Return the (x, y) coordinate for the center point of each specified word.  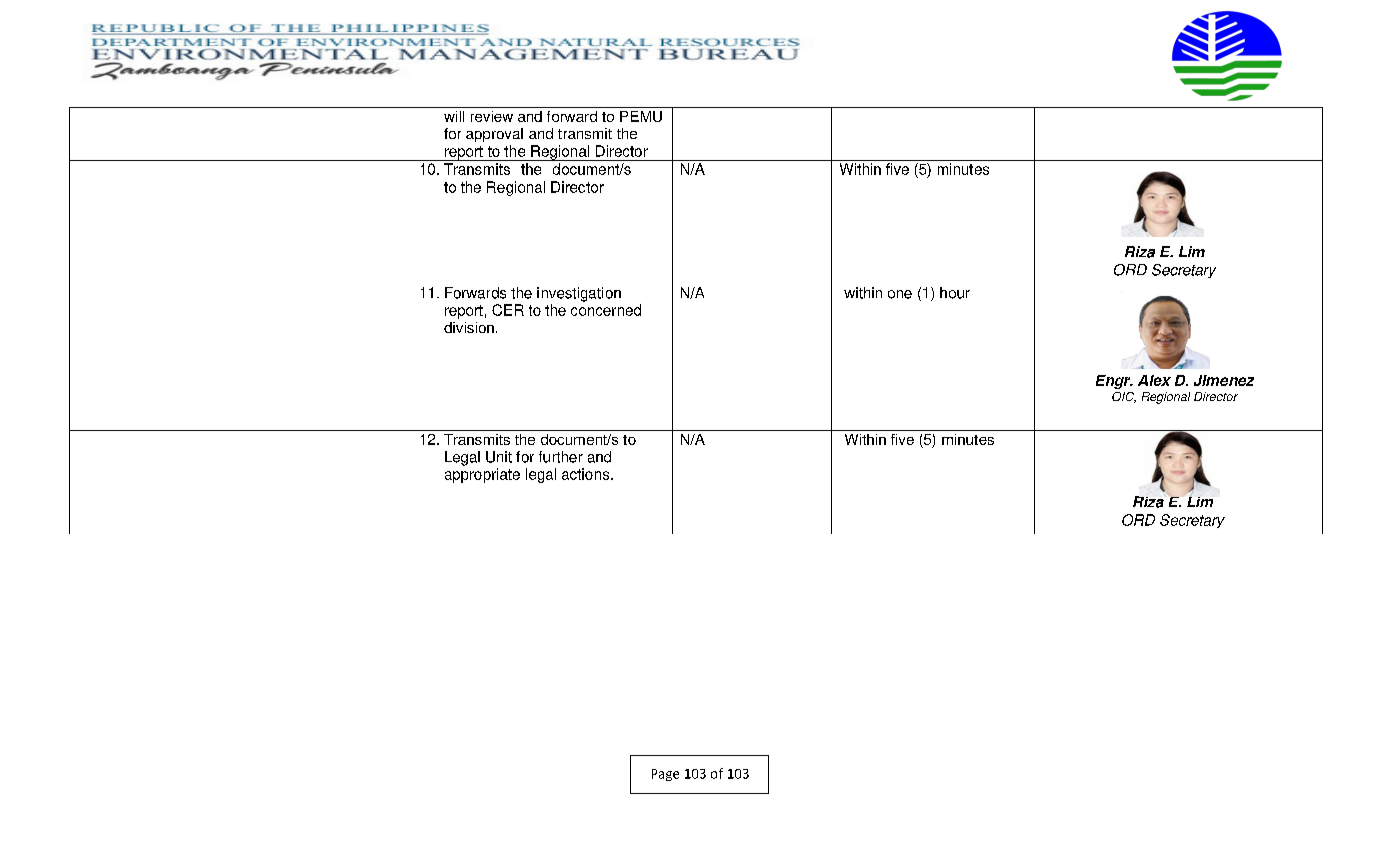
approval (494, 135)
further (561, 457)
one (900, 294)
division (469, 327)
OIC (1124, 397)
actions (587, 474)
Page (665, 775)
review (492, 116)
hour (955, 293)
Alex (1154, 380)
